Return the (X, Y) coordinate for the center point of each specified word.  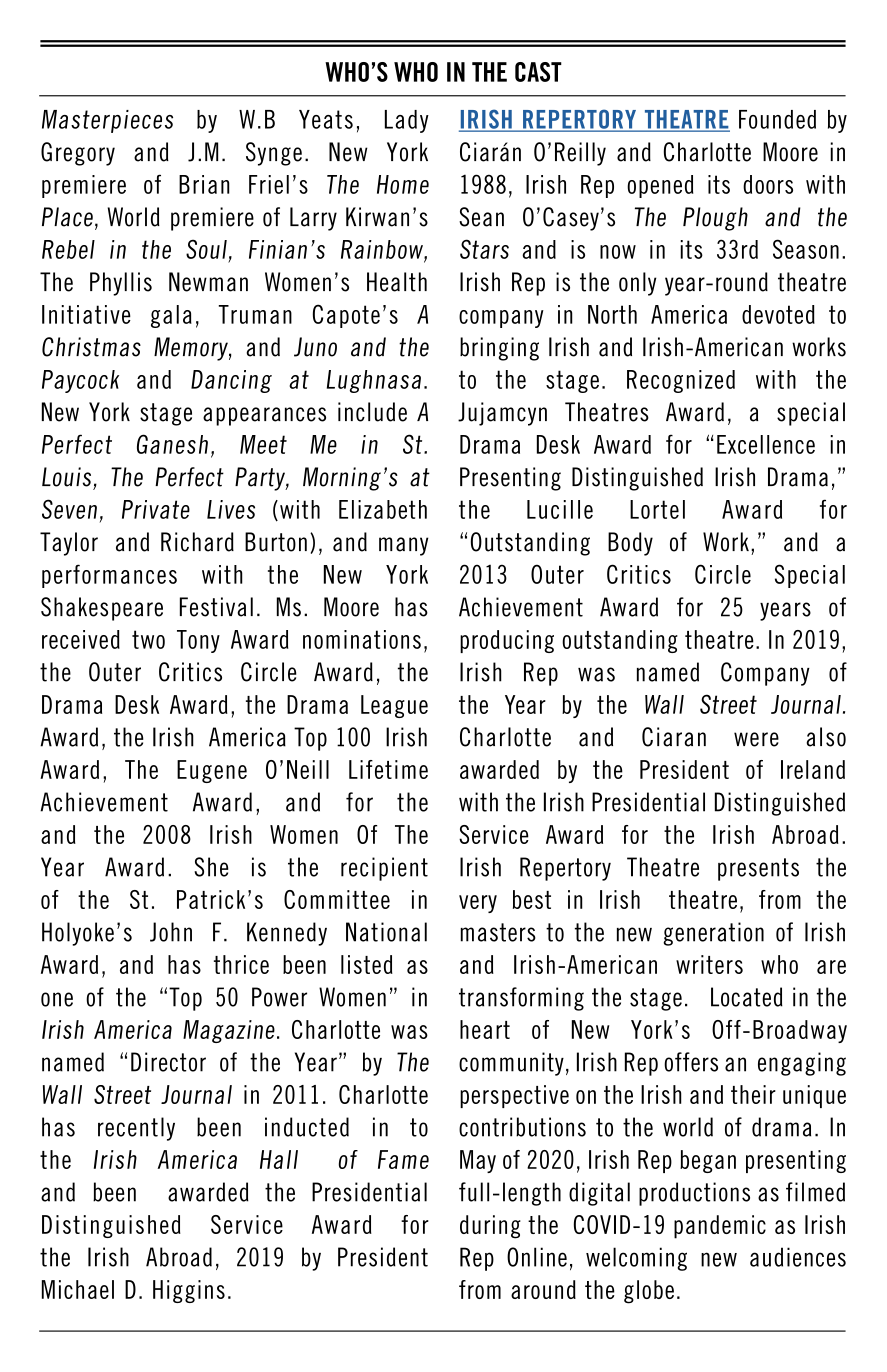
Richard (197, 542)
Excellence (766, 444)
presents (758, 869)
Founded (777, 119)
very (478, 904)
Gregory (78, 154)
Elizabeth (383, 509)
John (171, 932)
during (490, 1227)
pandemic (720, 1227)
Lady (407, 121)
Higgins (189, 1291)
